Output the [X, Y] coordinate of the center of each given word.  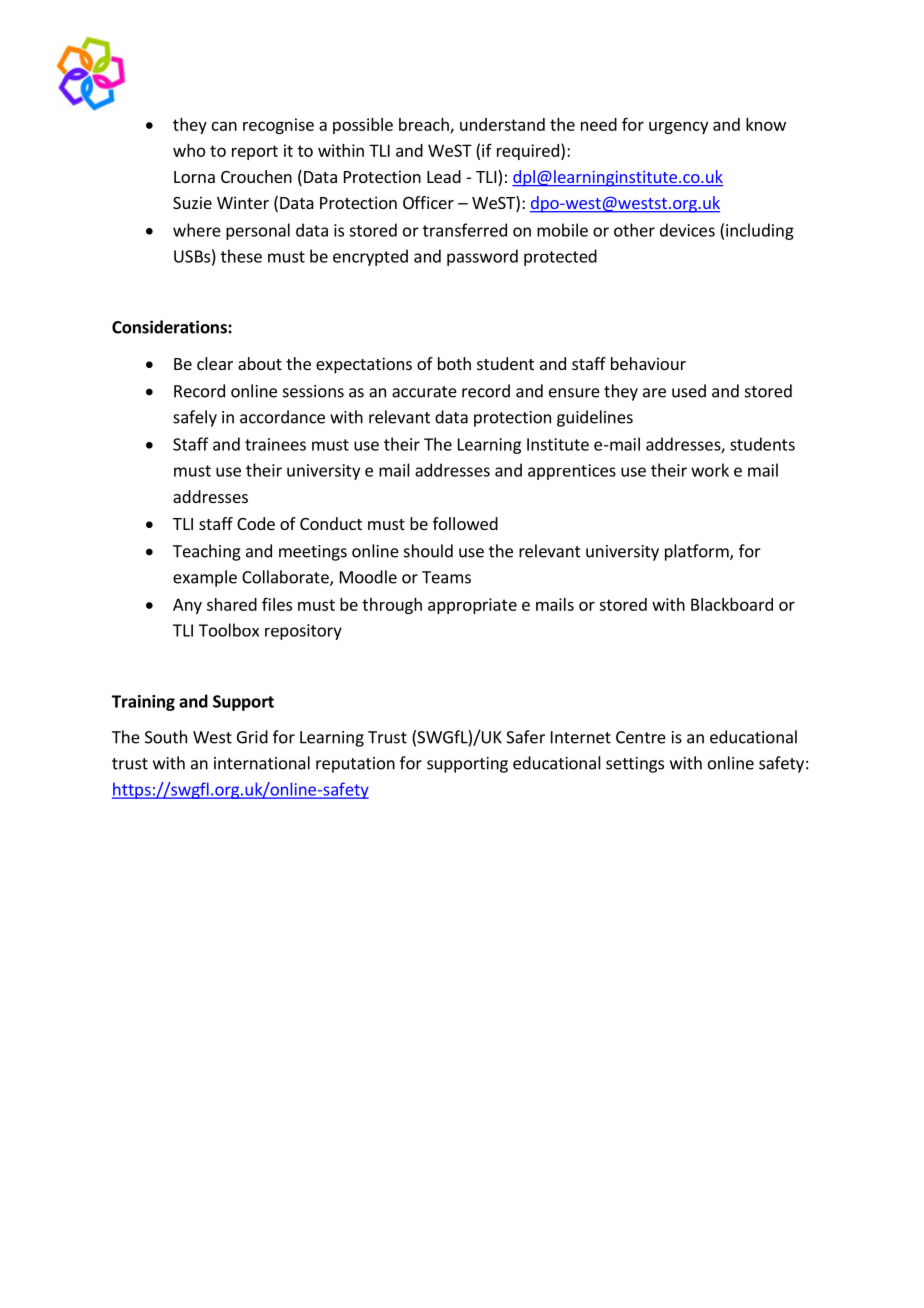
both [454, 363]
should [428, 551]
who [189, 150]
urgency [678, 127]
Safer [525, 737]
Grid [252, 737]
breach [425, 125]
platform [698, 552]
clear [215, 363]
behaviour [648, 363]
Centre [641, 737]
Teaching [207, 552]
